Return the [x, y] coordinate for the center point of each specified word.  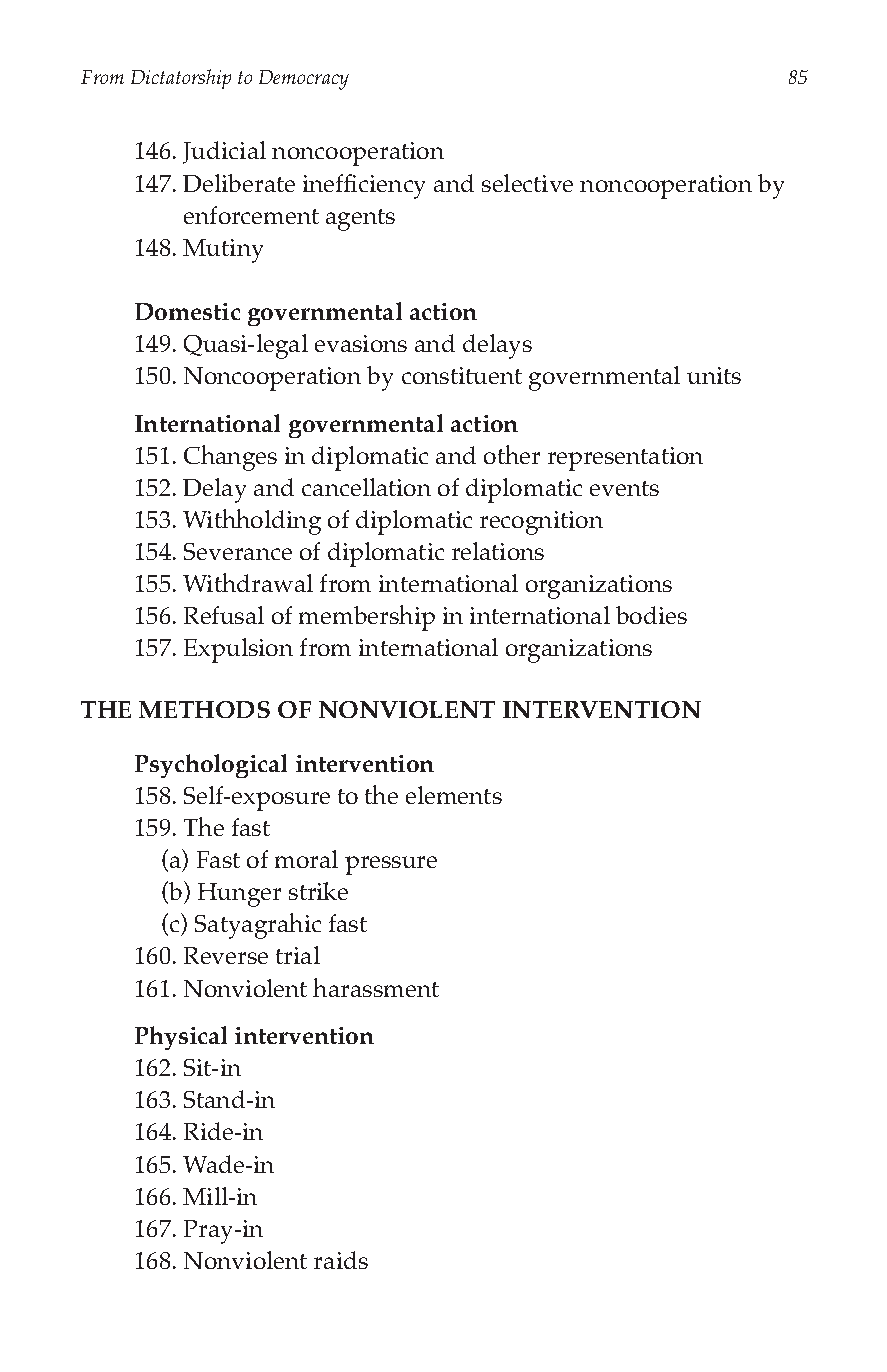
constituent [462, 375]
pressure [391, 865]
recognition [541, 523]
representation [625, 459]
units [714, 375]
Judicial [224, 152]
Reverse [226, 955]
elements [454, 795]
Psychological [211, 766]
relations [498, 551]
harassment [376, 987]
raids [341, 1260]
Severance [238, 551]
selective [527, 183]
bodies [651, 615]
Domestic [187, 311]
